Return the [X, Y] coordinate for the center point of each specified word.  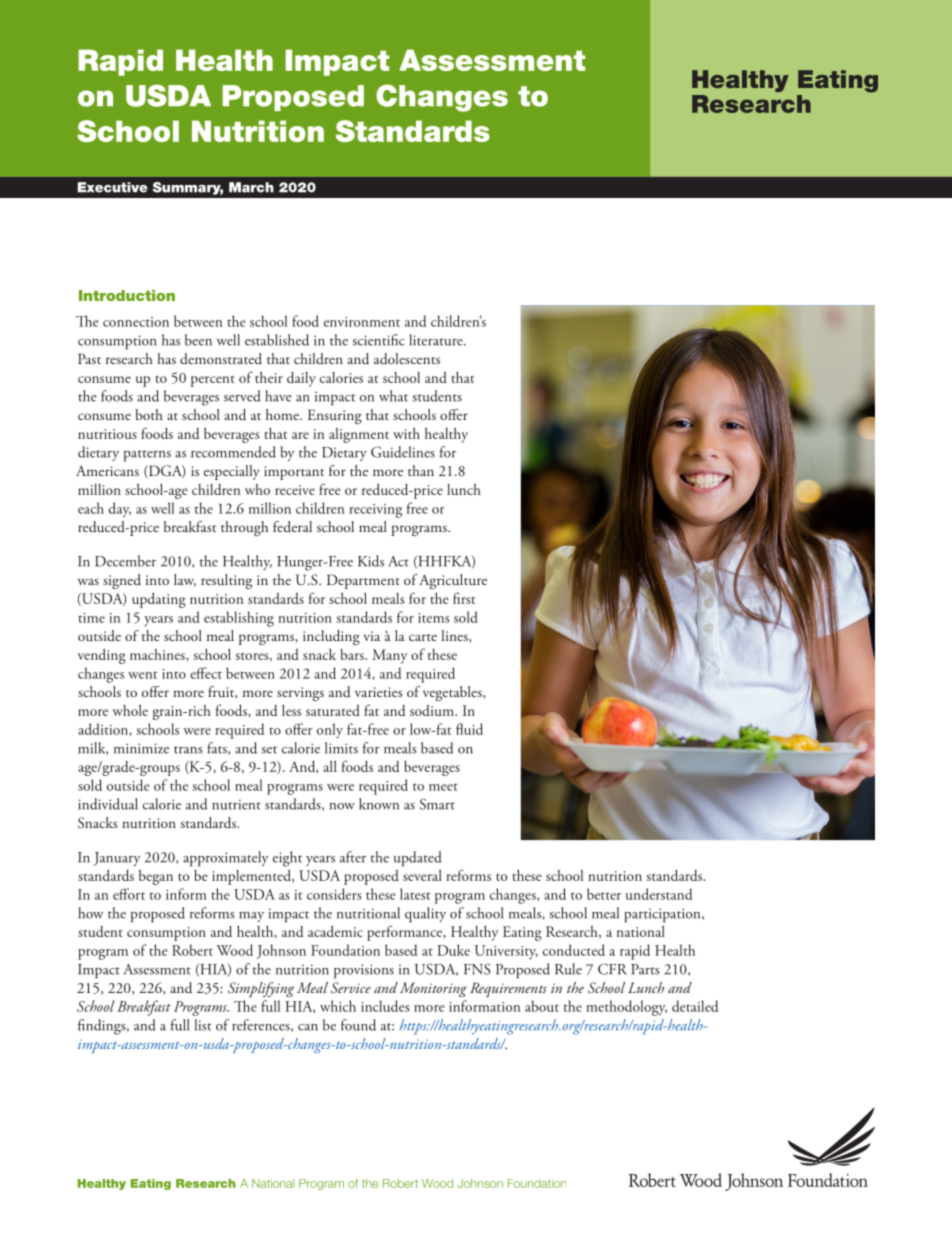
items [433, 618]
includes [385, 1006]
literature [437, 340]
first [464, 598]
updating [159, 600]
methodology [626, 1008]
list [203, 1025]
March [251, 187]
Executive [113, 187]
